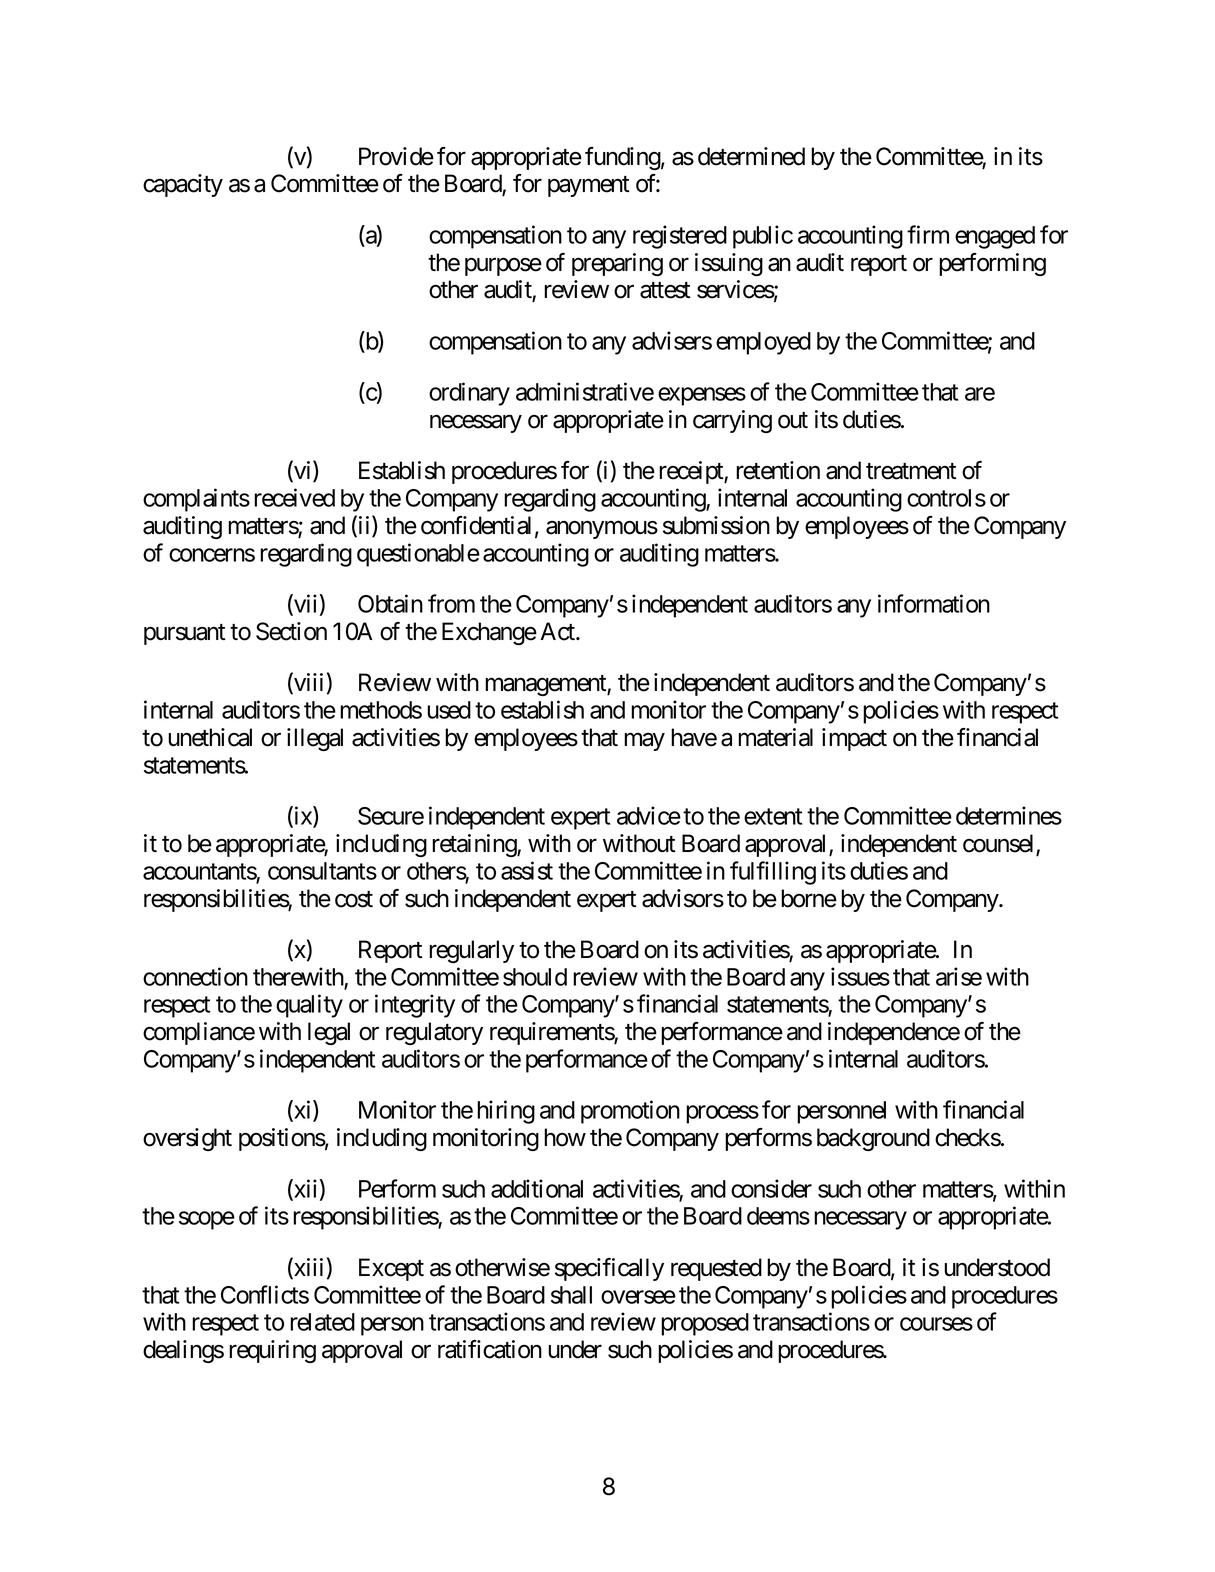 Image resolution: width=1215 pixels, height=1572 pixels. What do you see at coordinates (183, 185) in the image?
I see `capacity` at bounding box center [183, 185].
